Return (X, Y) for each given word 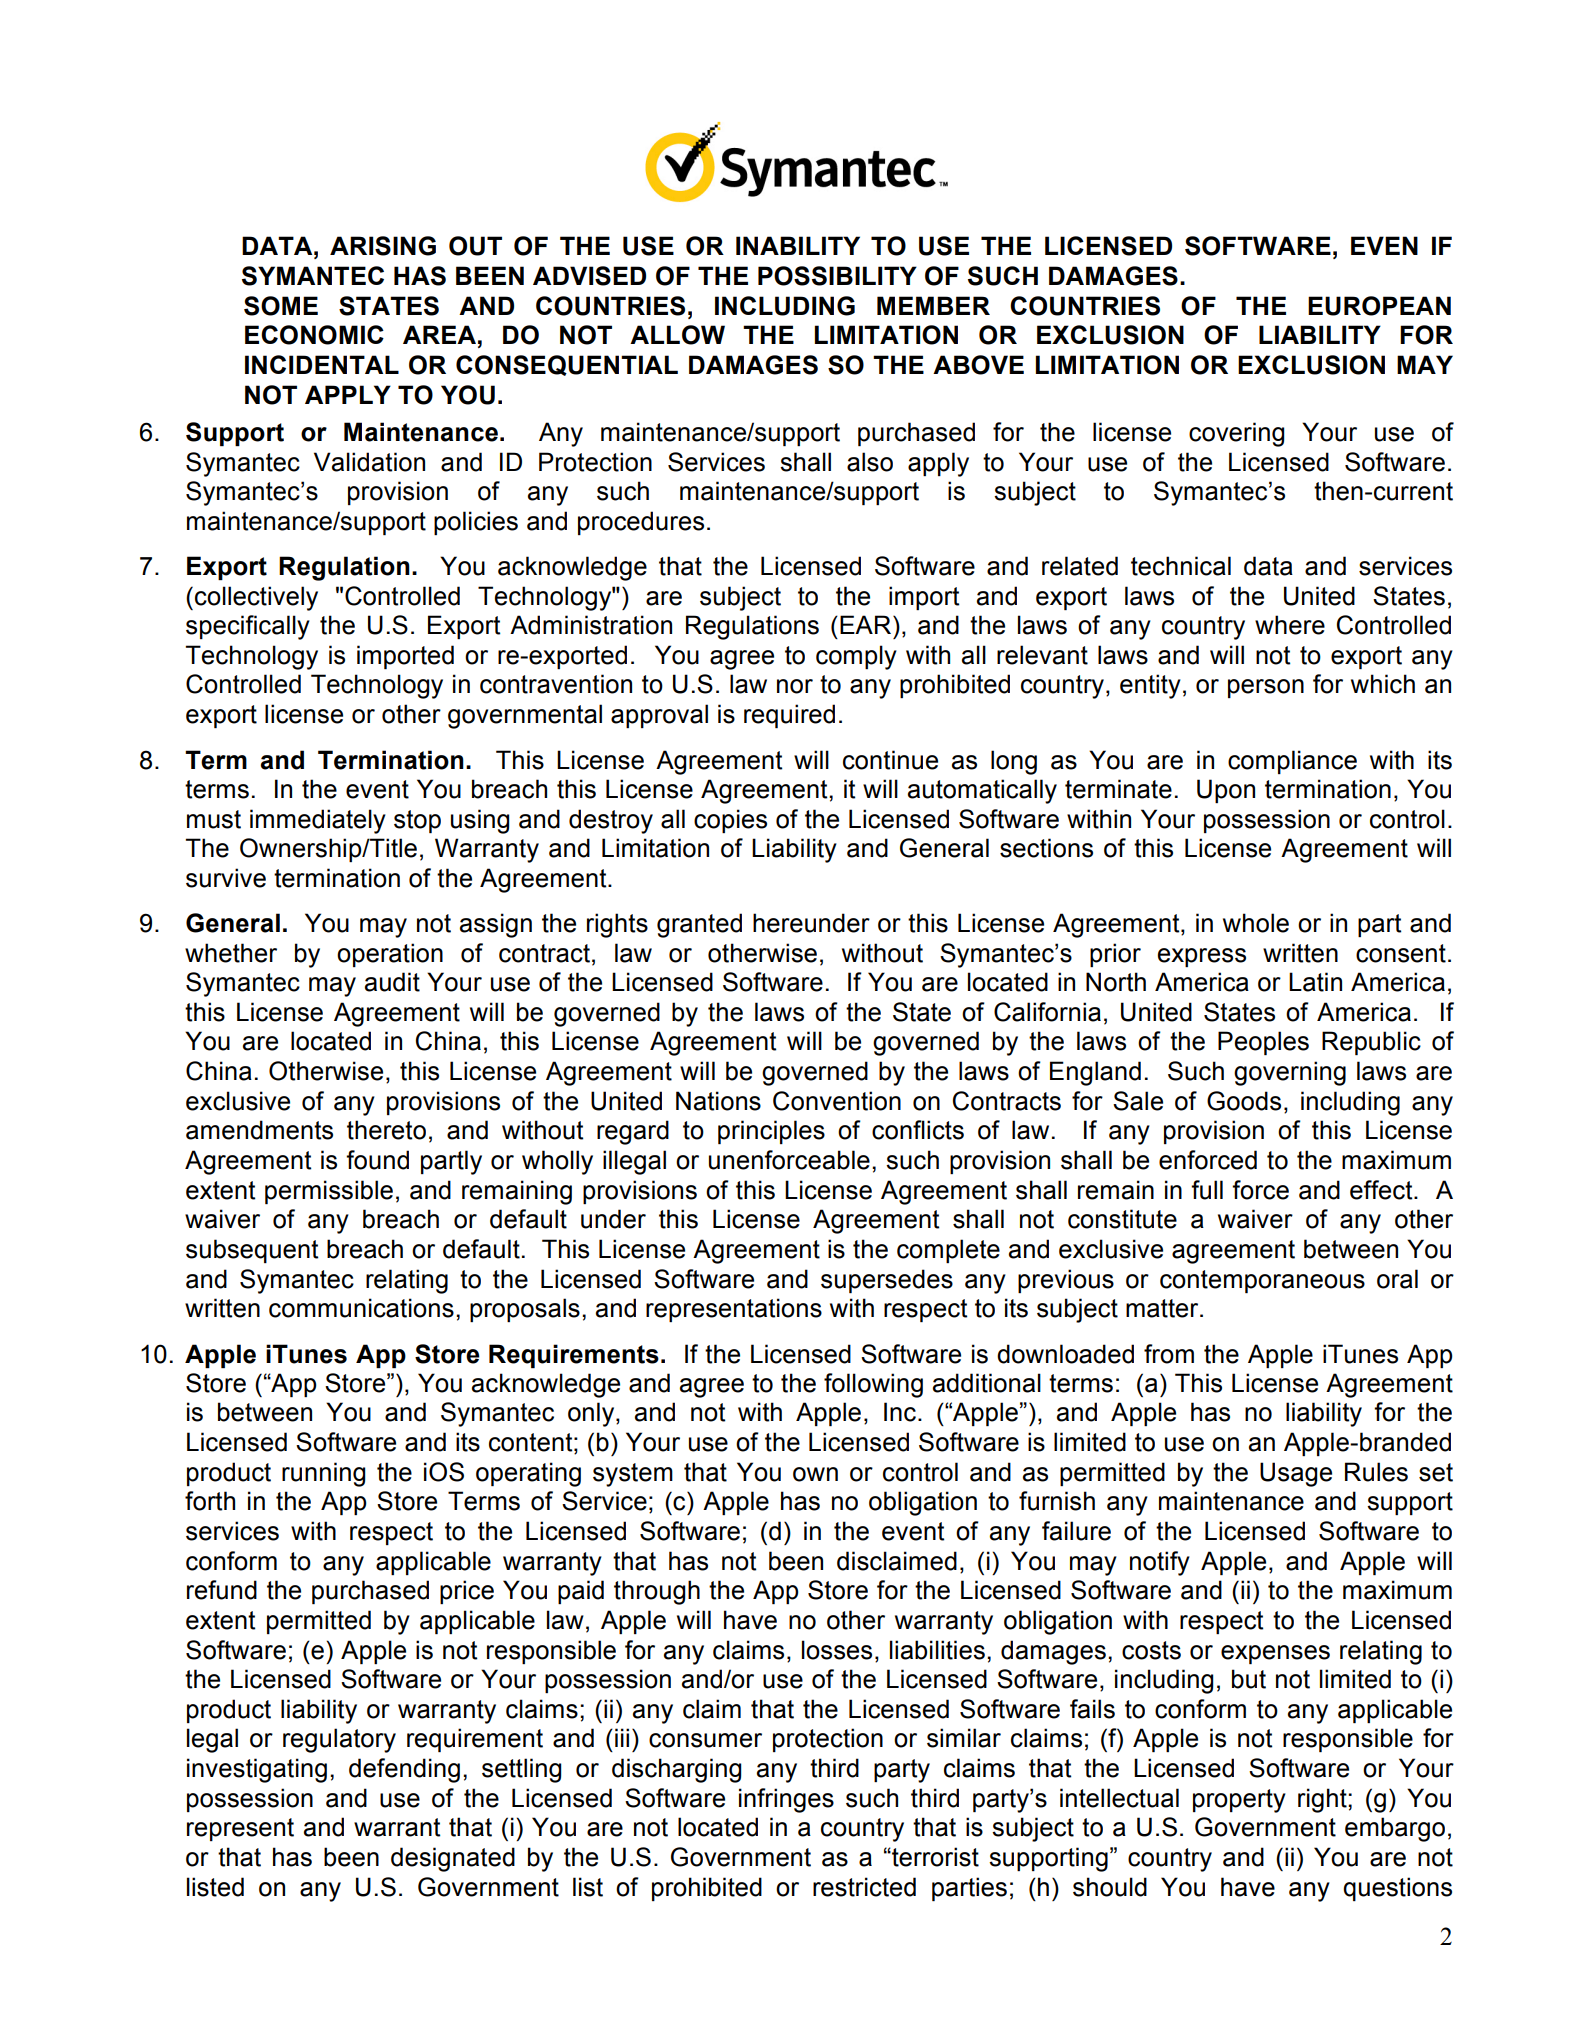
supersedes (887, 1281)
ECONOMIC (314, 335)
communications (361, 1308)
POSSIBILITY (837, 276)
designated (453, 1859)
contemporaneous (1262, 1281)
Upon (1226, 791)
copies (730, 821)
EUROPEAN (1379, 306)
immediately (318, 821)
